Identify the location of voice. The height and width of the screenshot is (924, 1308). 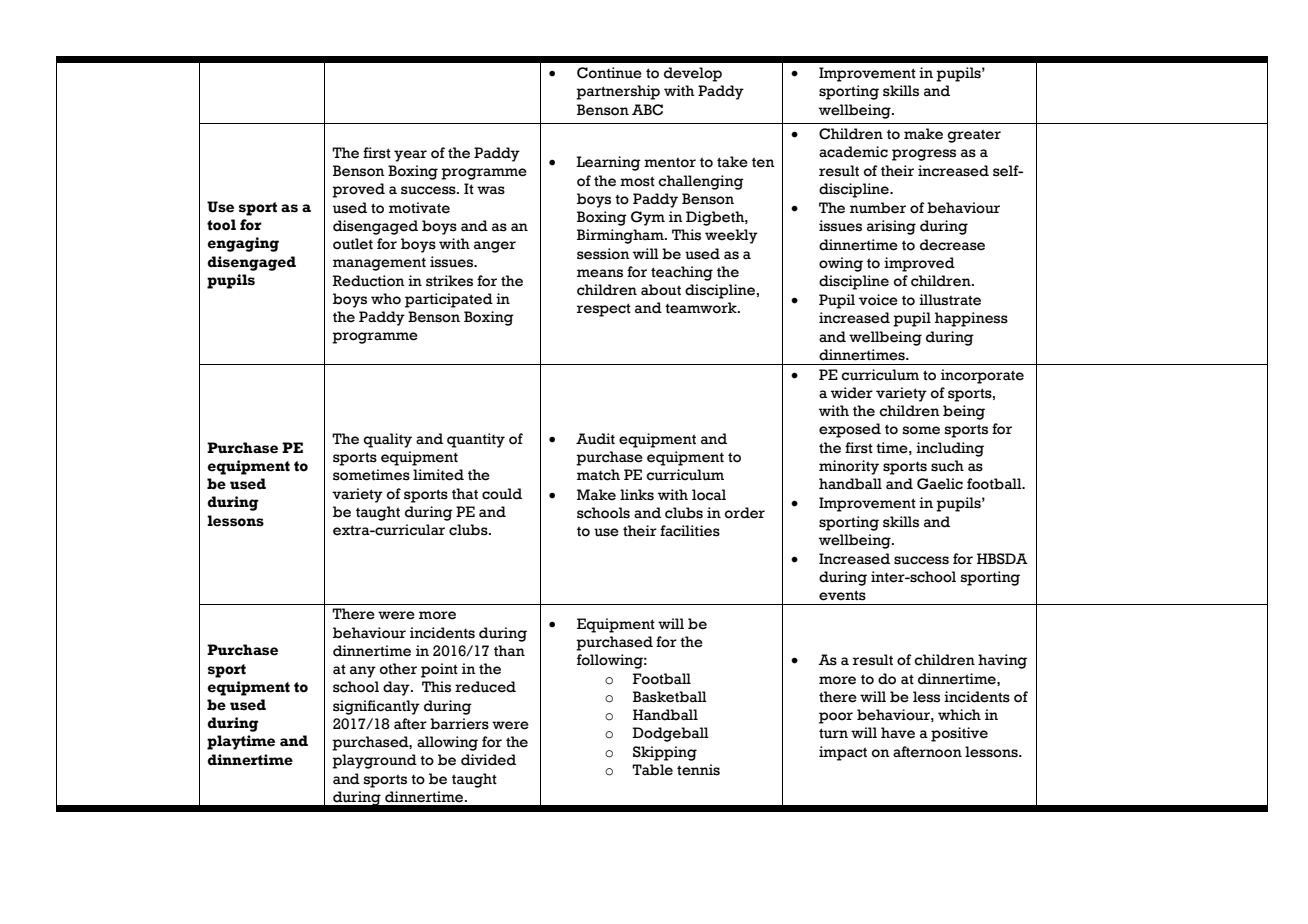
(878, 300).
